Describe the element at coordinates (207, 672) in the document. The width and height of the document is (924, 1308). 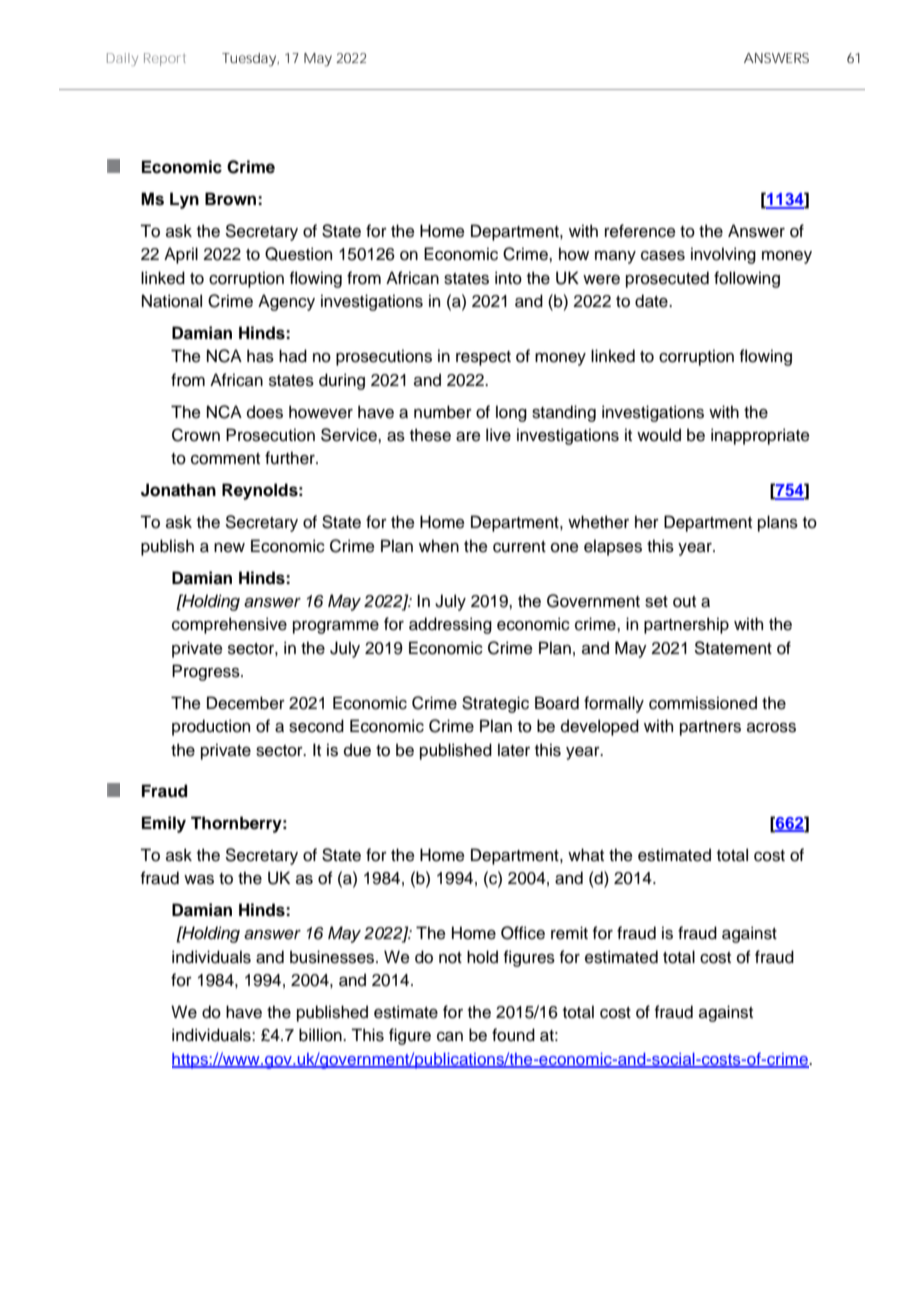
I see `Progress` at that location.
